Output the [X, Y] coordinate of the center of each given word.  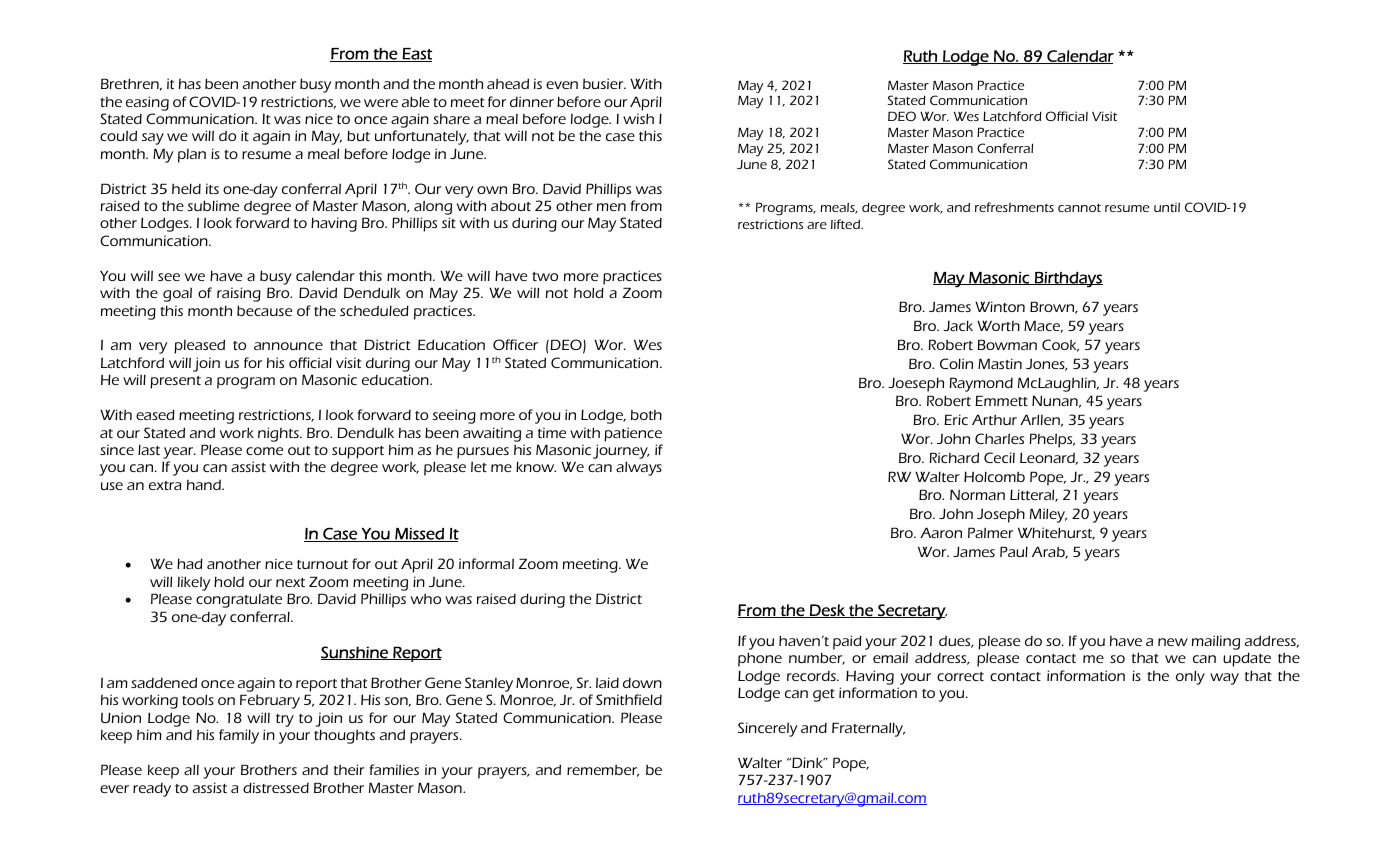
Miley [1048, 515]
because [264, 310]
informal [486, 563]
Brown [1053, 307]
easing [147, 103]
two [545, 276]
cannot [1079, 207]
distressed [276, 787]
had [190, 563]
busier [604, 83]
